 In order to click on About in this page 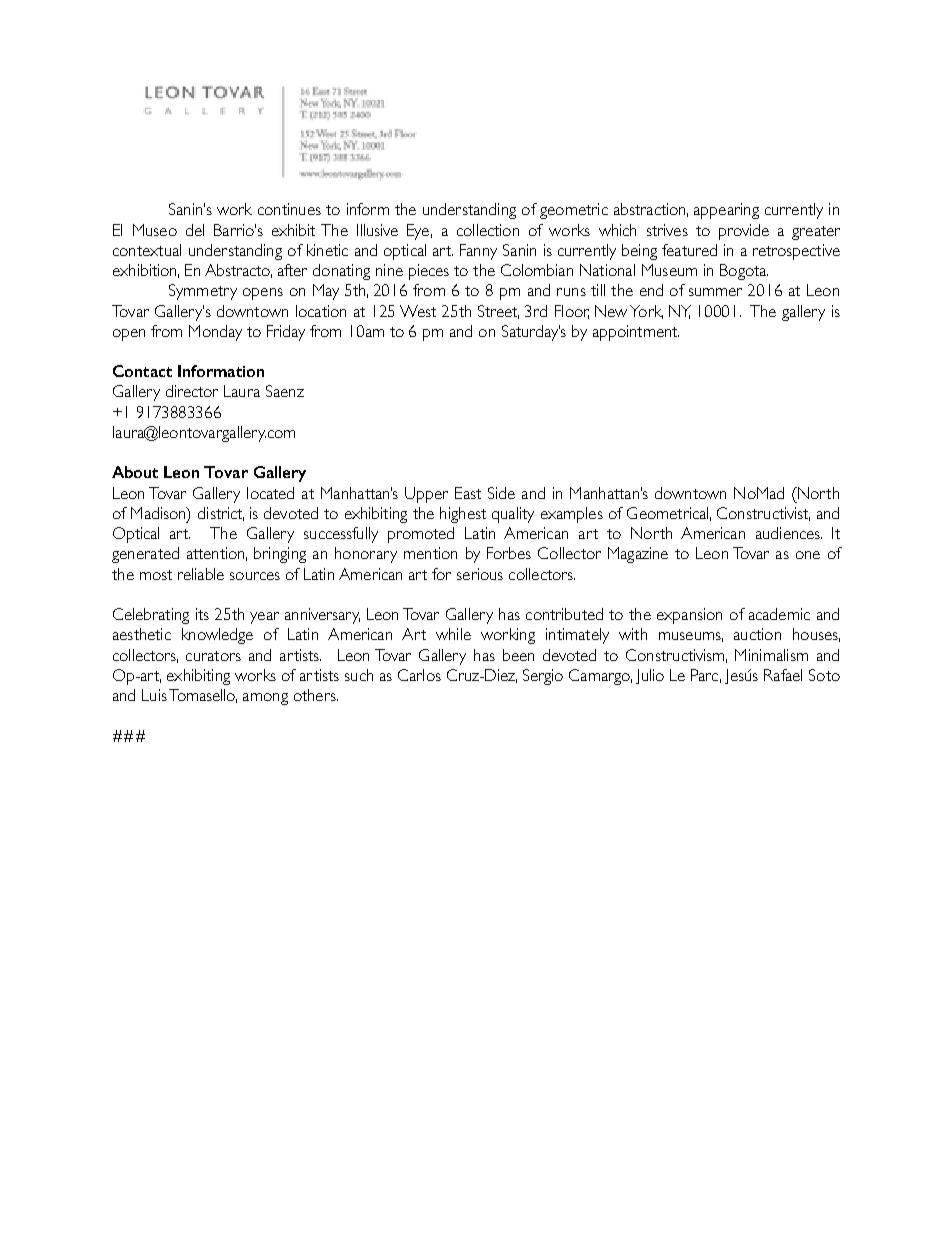, I will do `click(135, 472)`.
